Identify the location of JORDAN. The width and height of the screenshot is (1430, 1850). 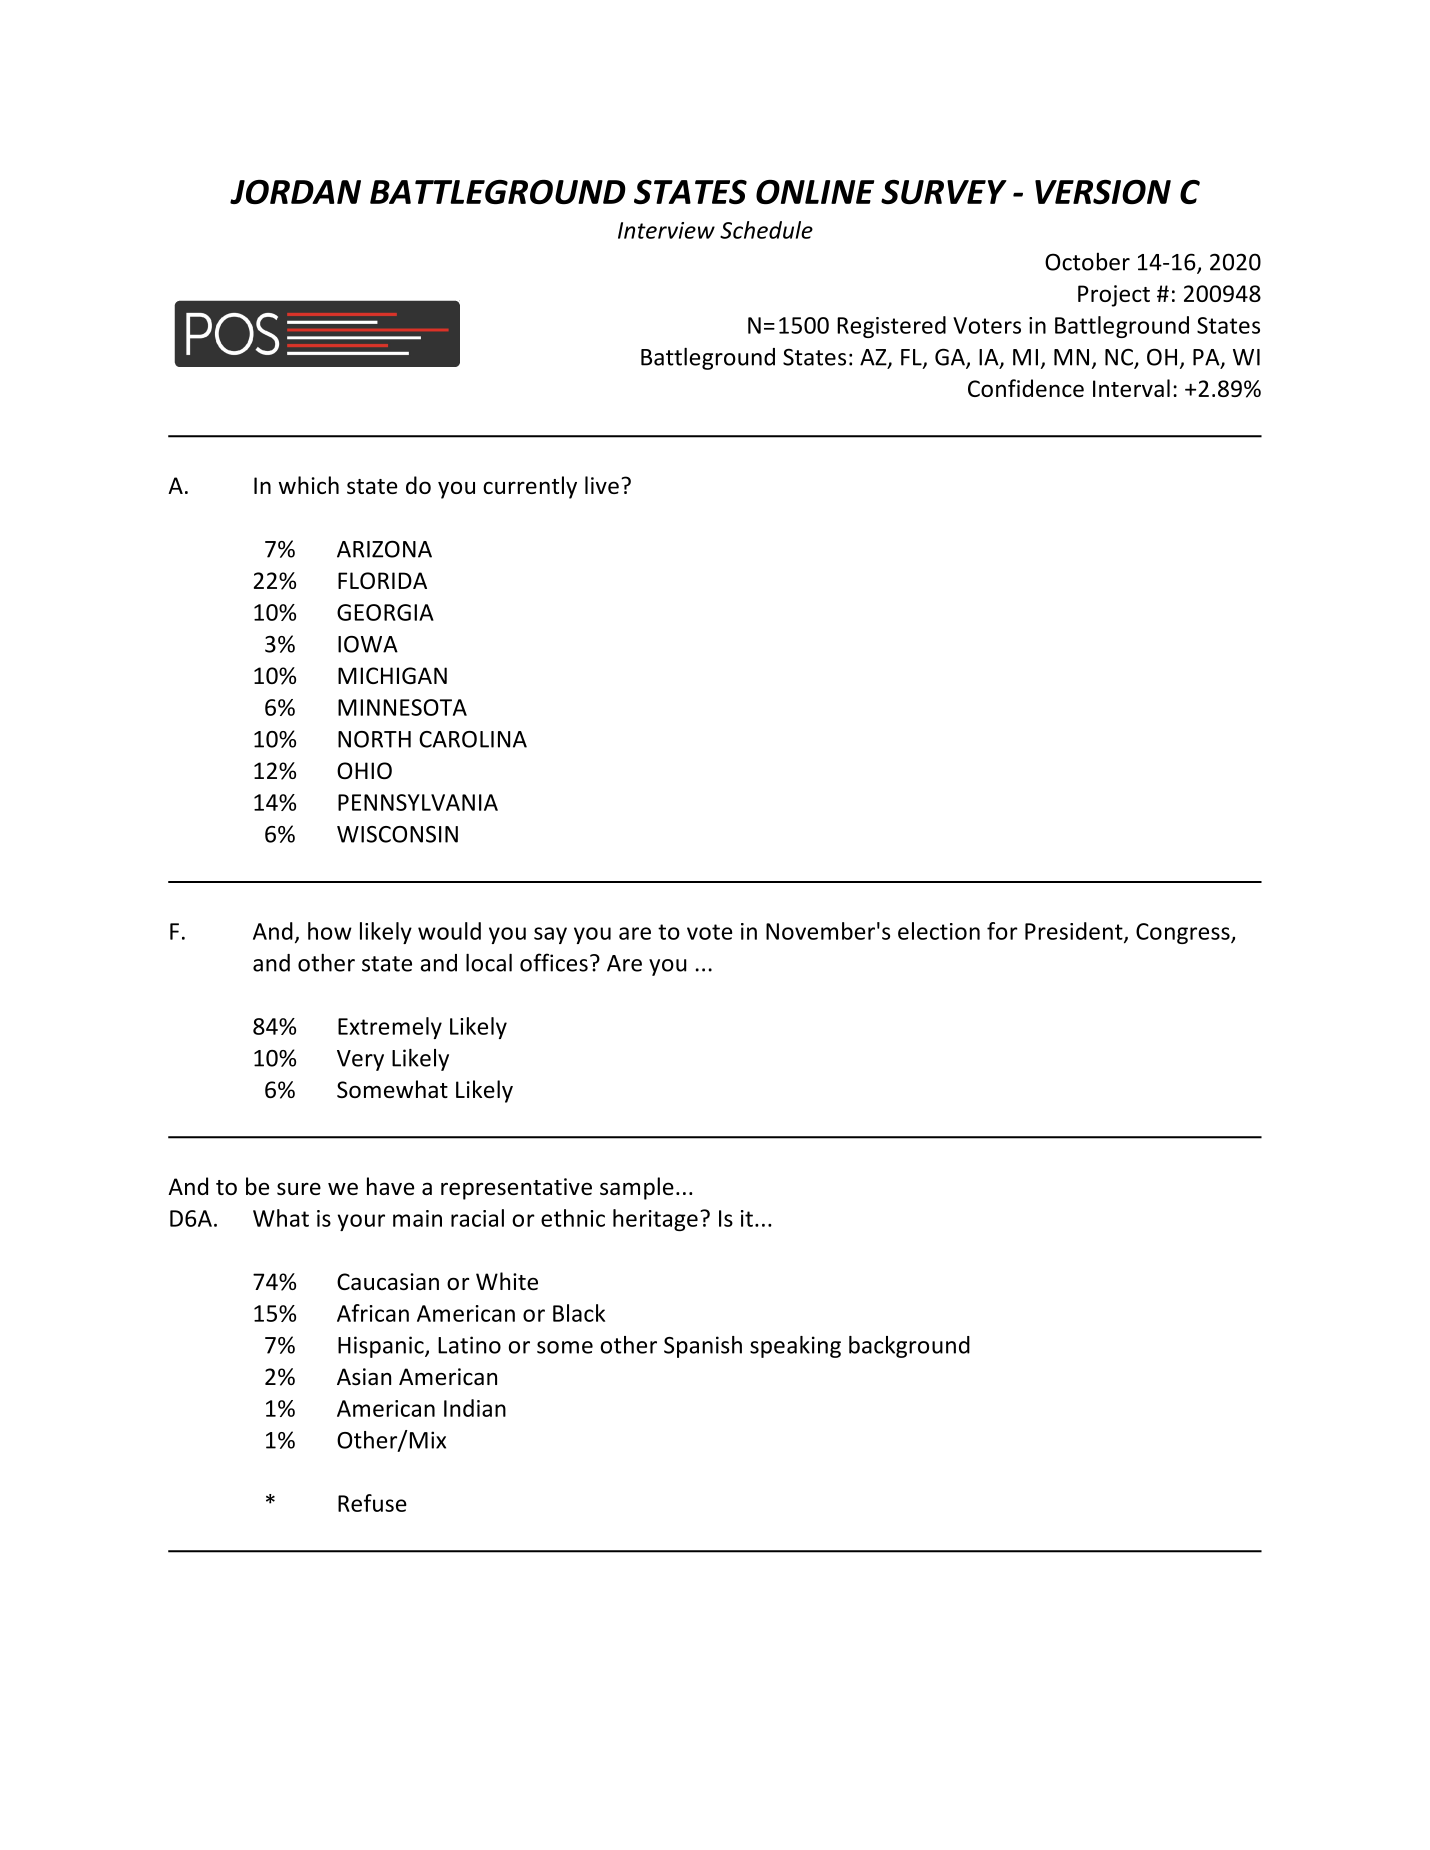
(295, 192).
